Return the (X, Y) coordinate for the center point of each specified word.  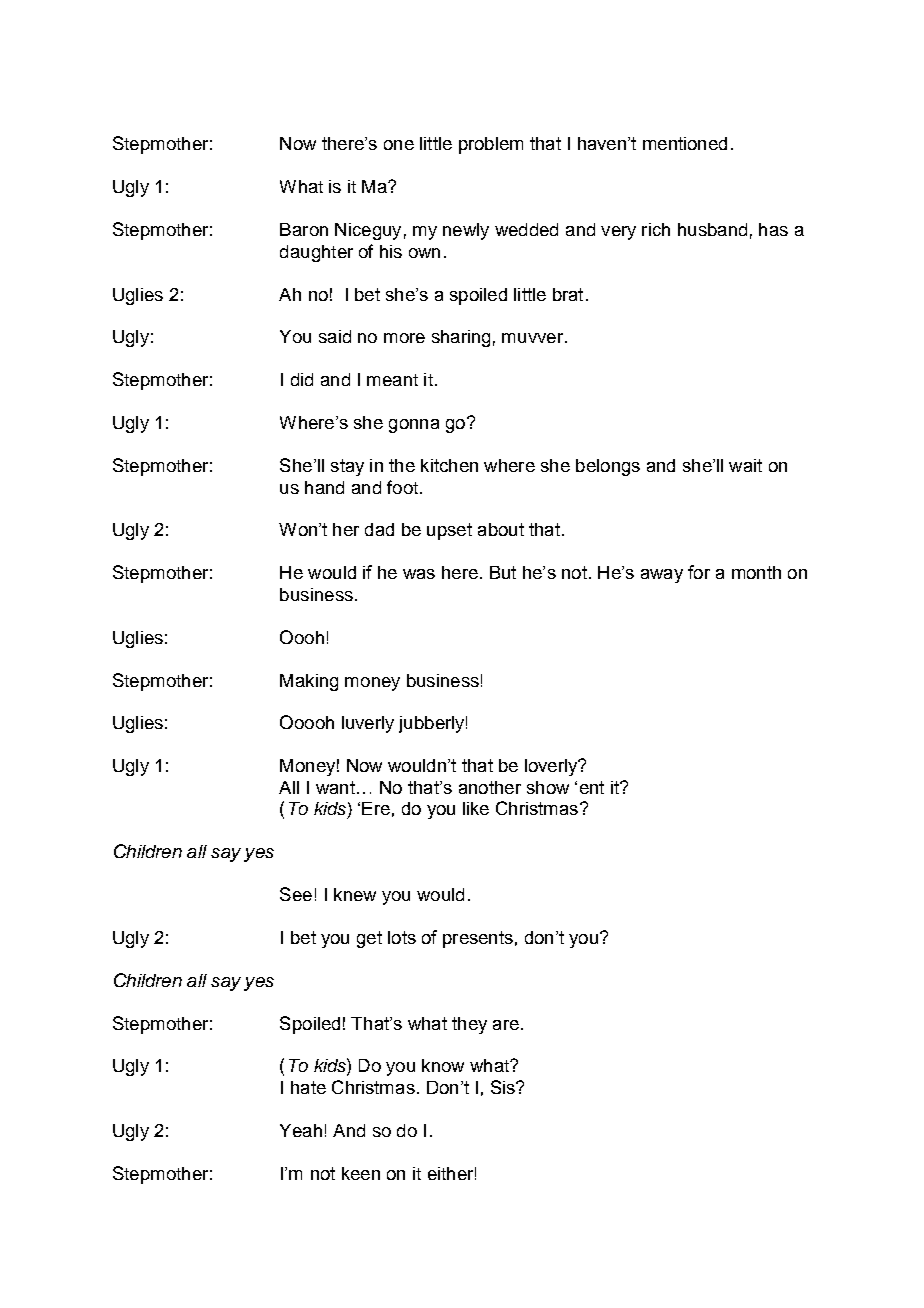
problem (491, 145)
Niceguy (368, 231)
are (506, 1025)
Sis (504, 1087)
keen (361, 1173)
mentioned (685, 143)
